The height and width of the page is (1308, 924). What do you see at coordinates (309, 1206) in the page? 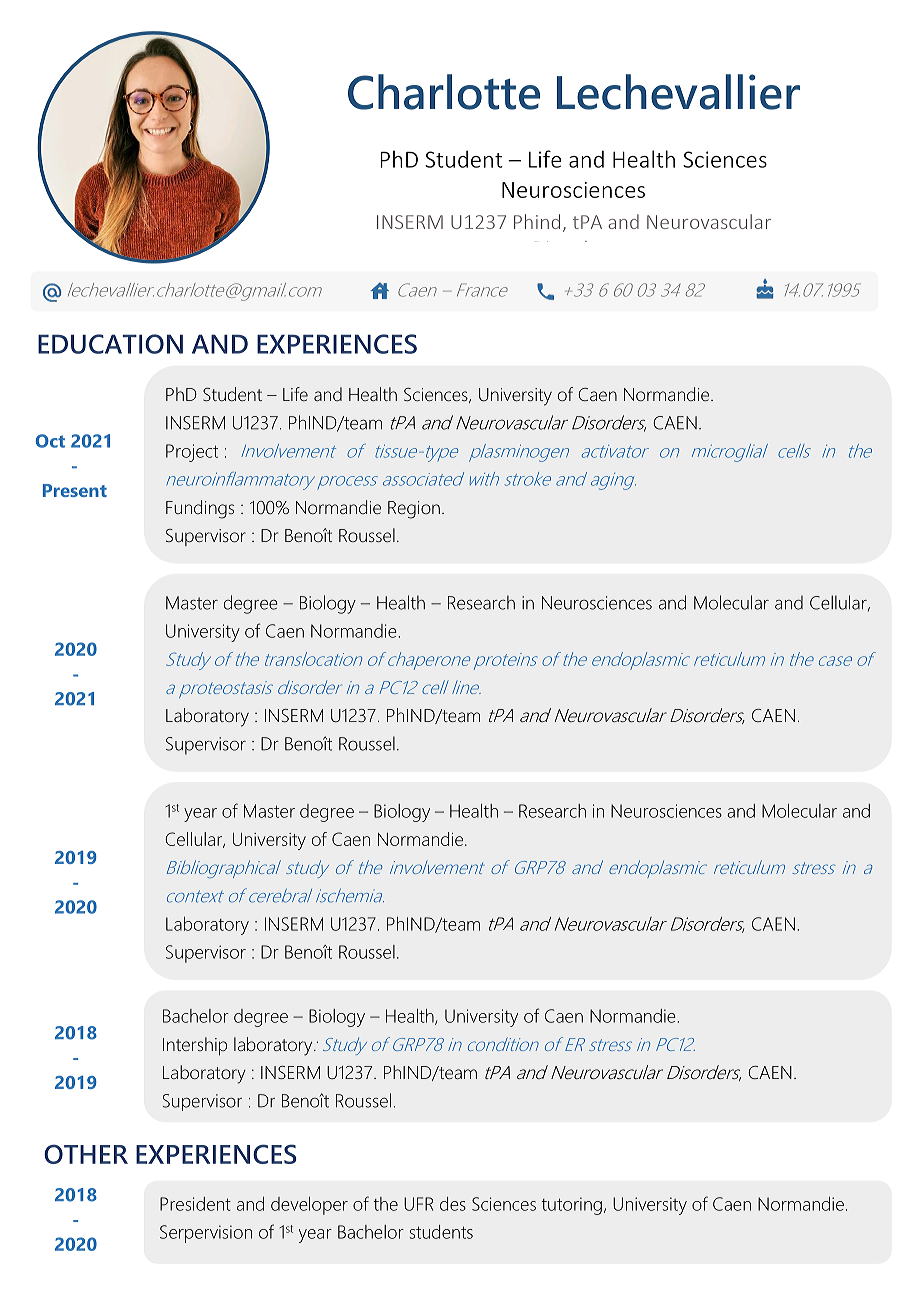
I see `developer` at bounding box center [309, 1206].
